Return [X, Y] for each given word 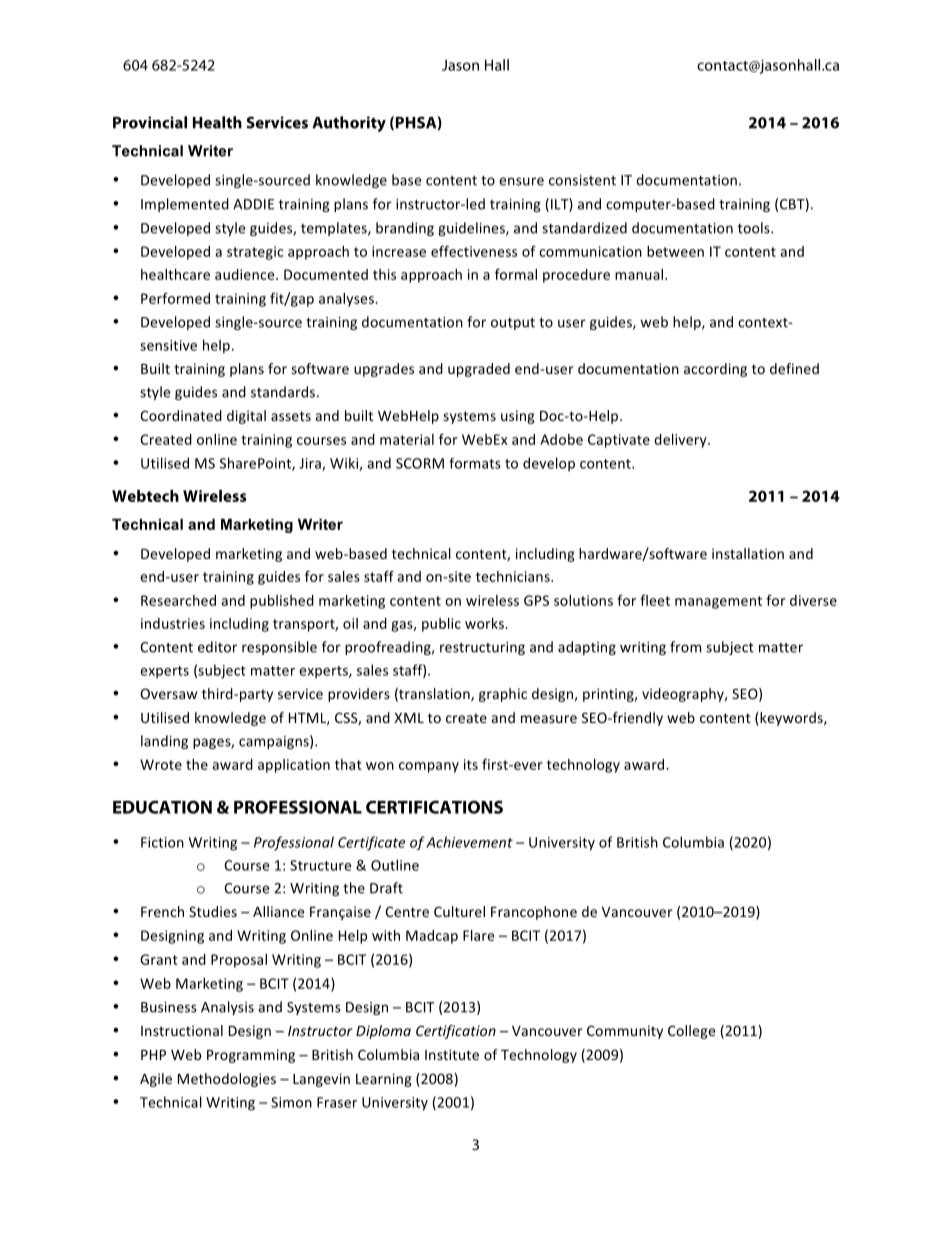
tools [755, 228]
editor [217, 647]
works [485, 623]
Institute [452, 1054]
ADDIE [253, 204]
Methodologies [227, 1080]
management [718, 602]
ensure [521, 181]
